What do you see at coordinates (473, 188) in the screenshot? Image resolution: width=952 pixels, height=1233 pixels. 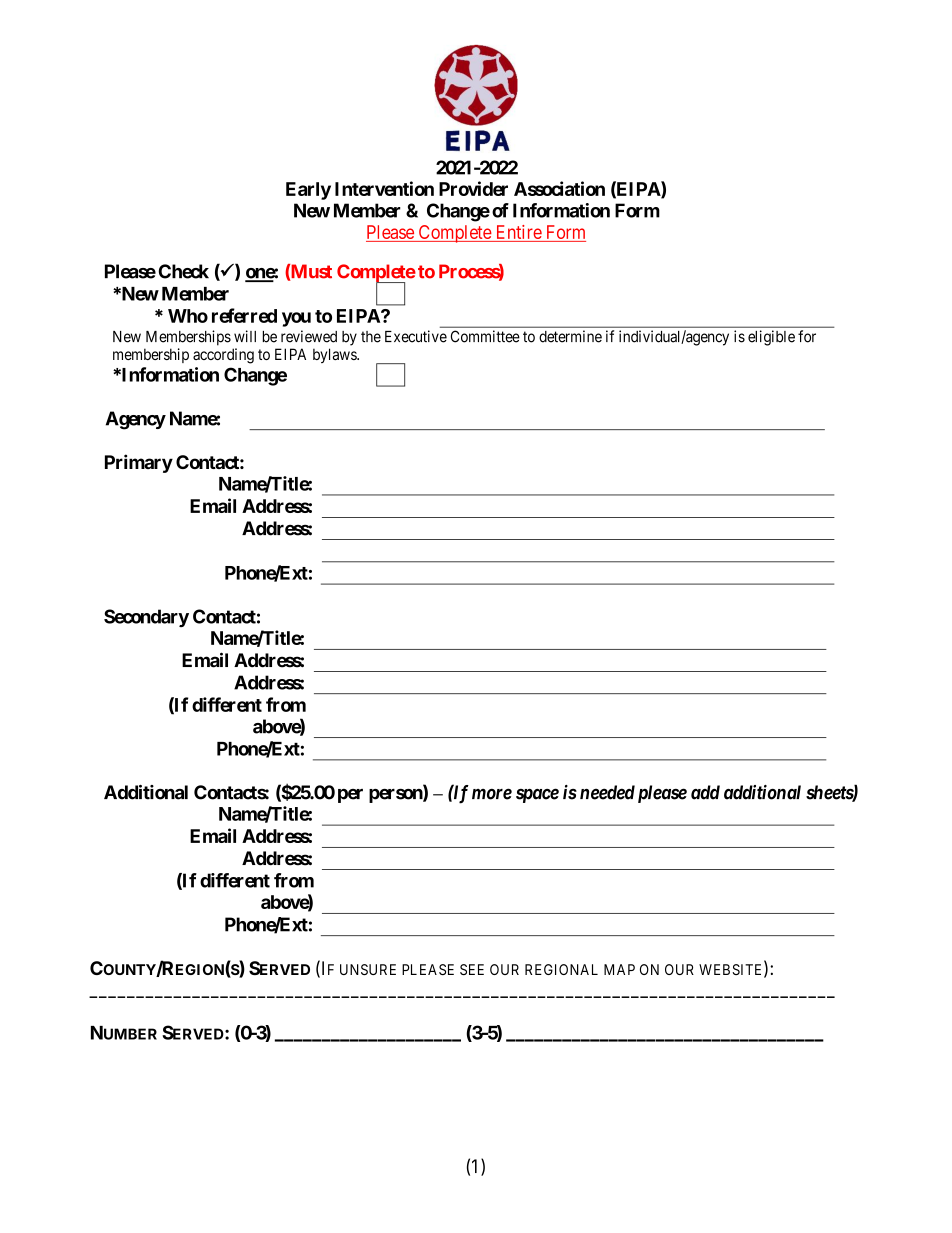 I see `Provider` at bounding box center [473, 188].
